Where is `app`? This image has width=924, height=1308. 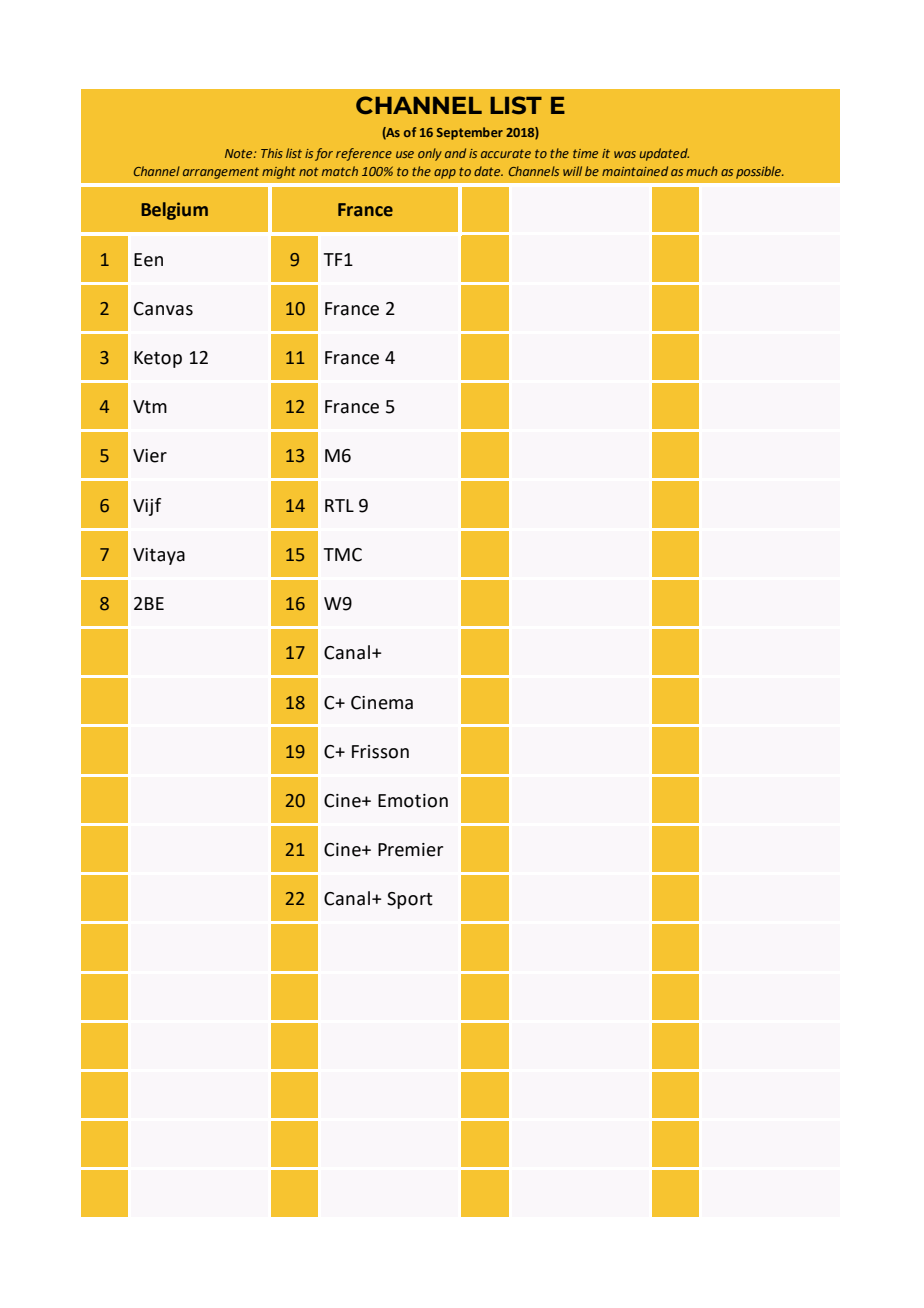
app is located at coordinates (445, 174).
